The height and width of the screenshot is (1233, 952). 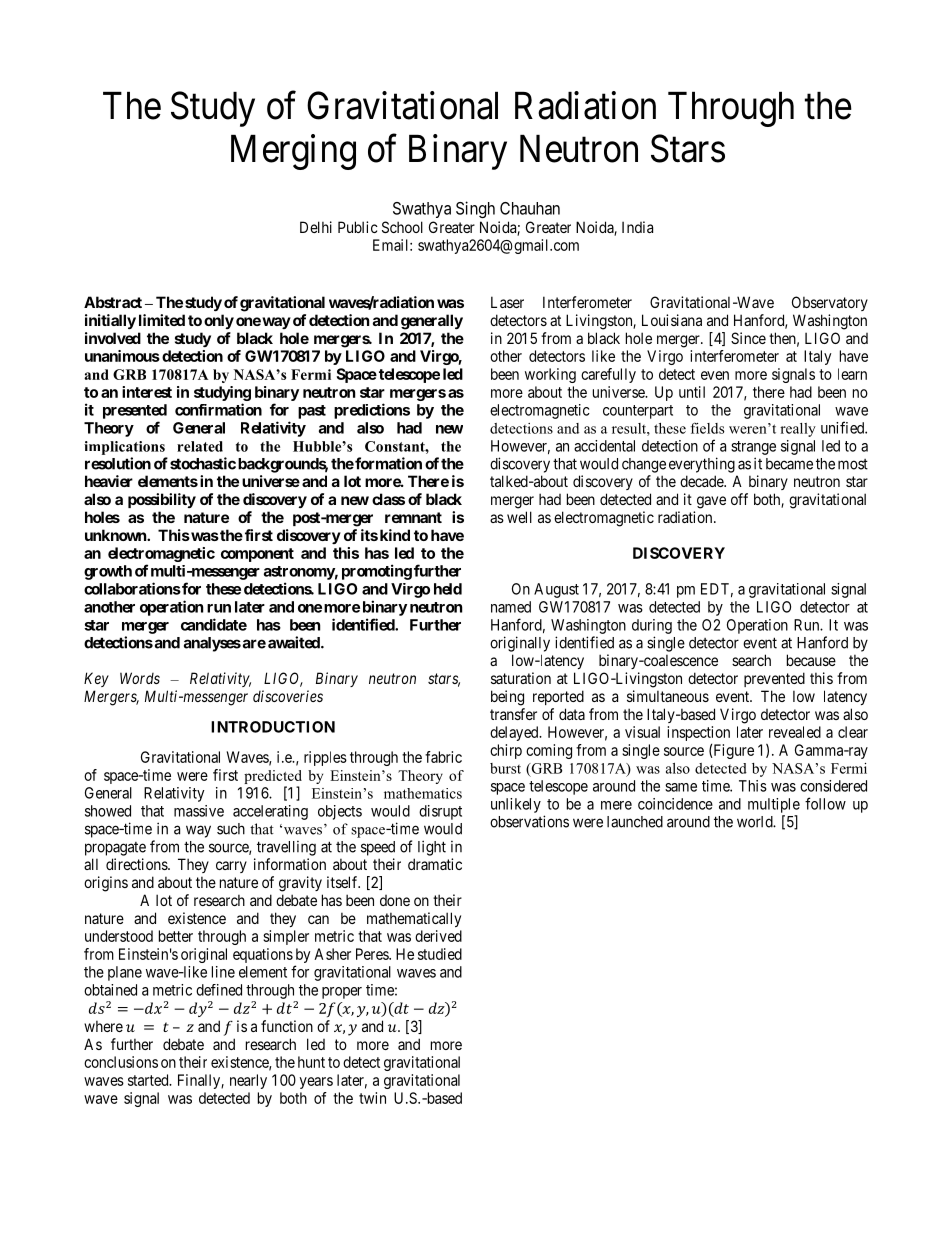 What do you see at coordinates (293, 152) in the screenshot?
I see `Merging` at bounding box center [293, 152].
